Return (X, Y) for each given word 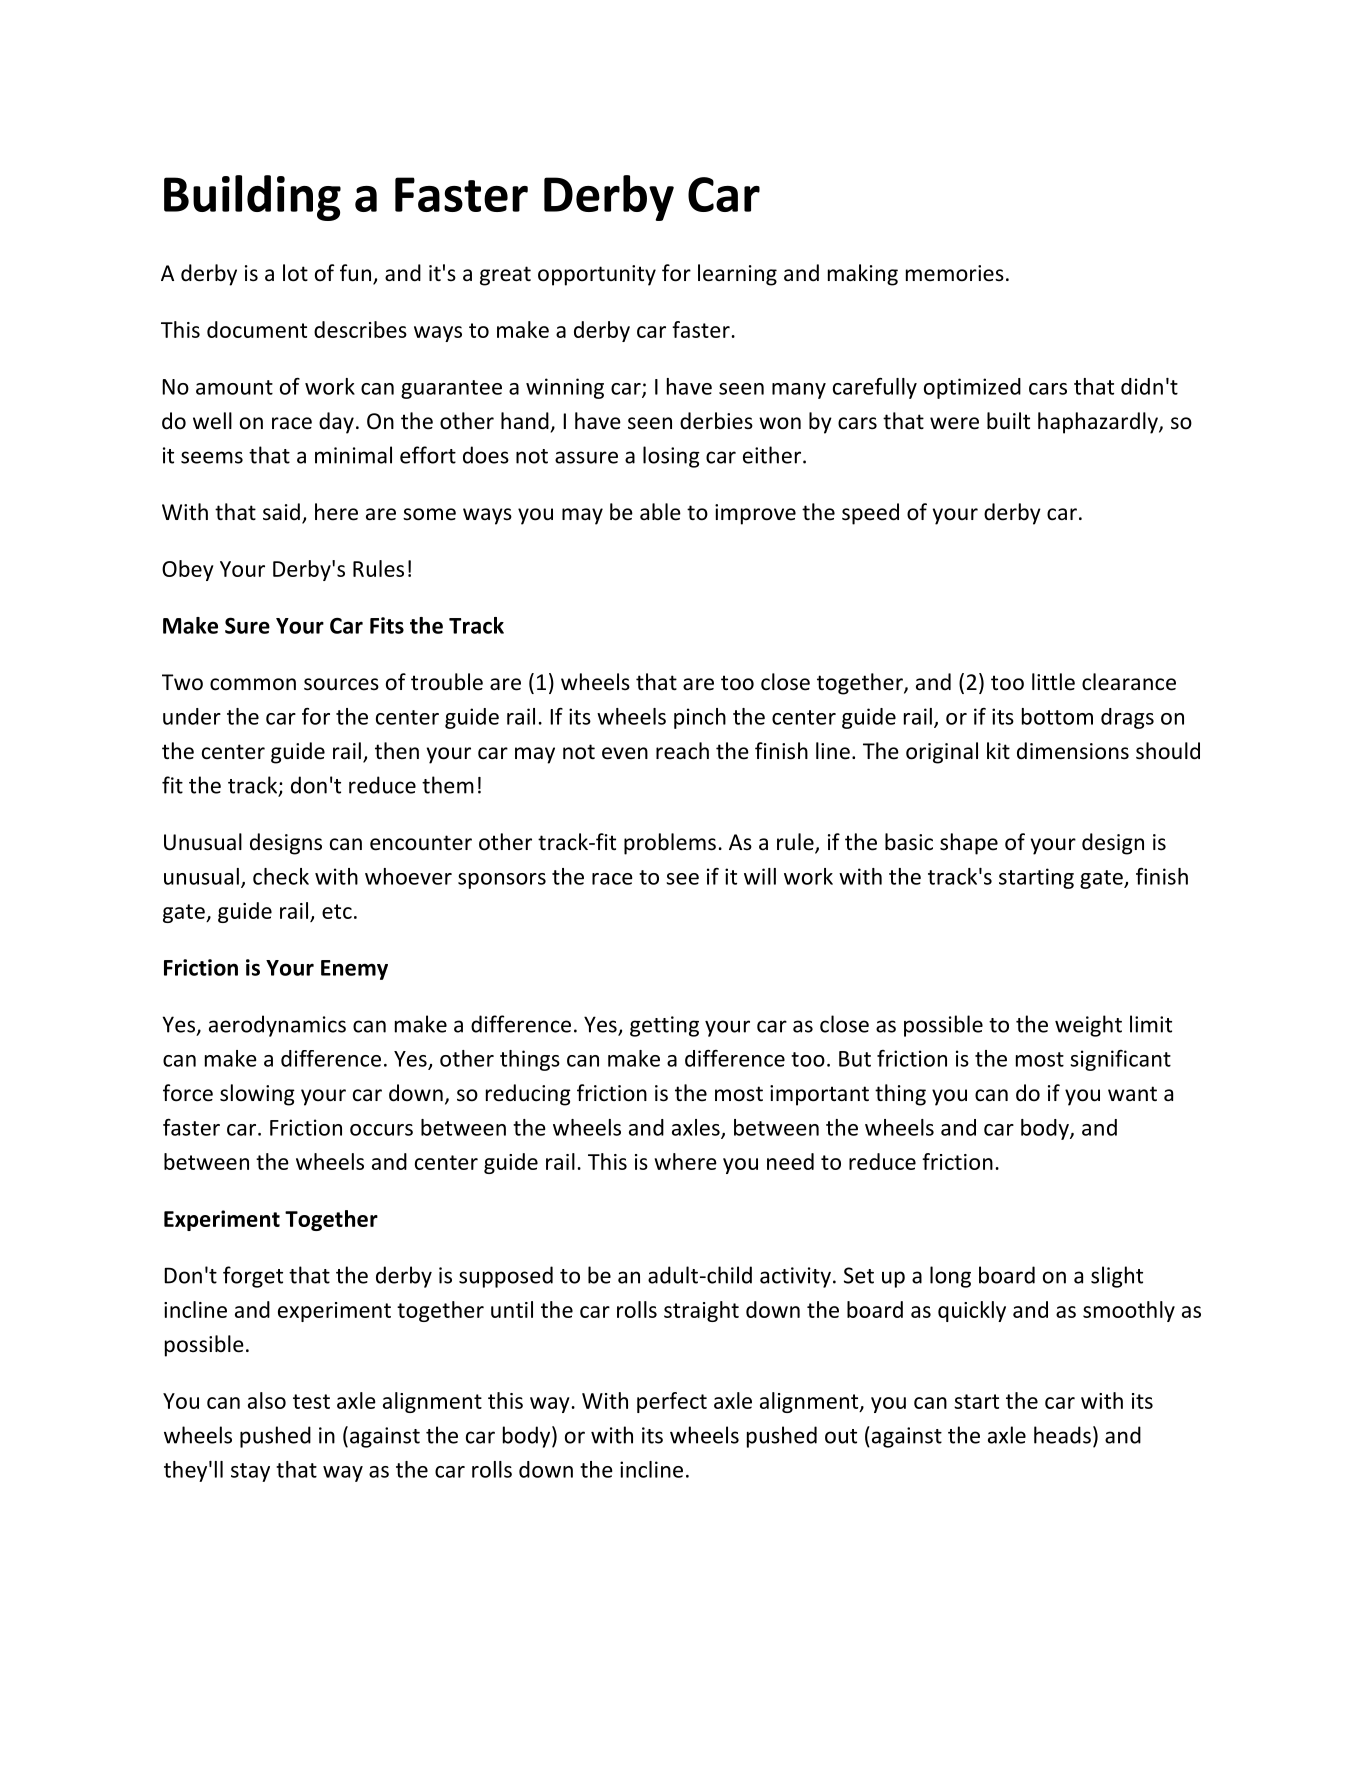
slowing (257, 1095)
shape (969, 844)
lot (295, 273)
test (311, 1401)
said (281, 512)
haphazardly (1099, 423)
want (1132, 1093)
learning (737, 275)
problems (670, 844)
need (790, 1161)
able (660, 512)
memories (955, 273)
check (281, 876)
